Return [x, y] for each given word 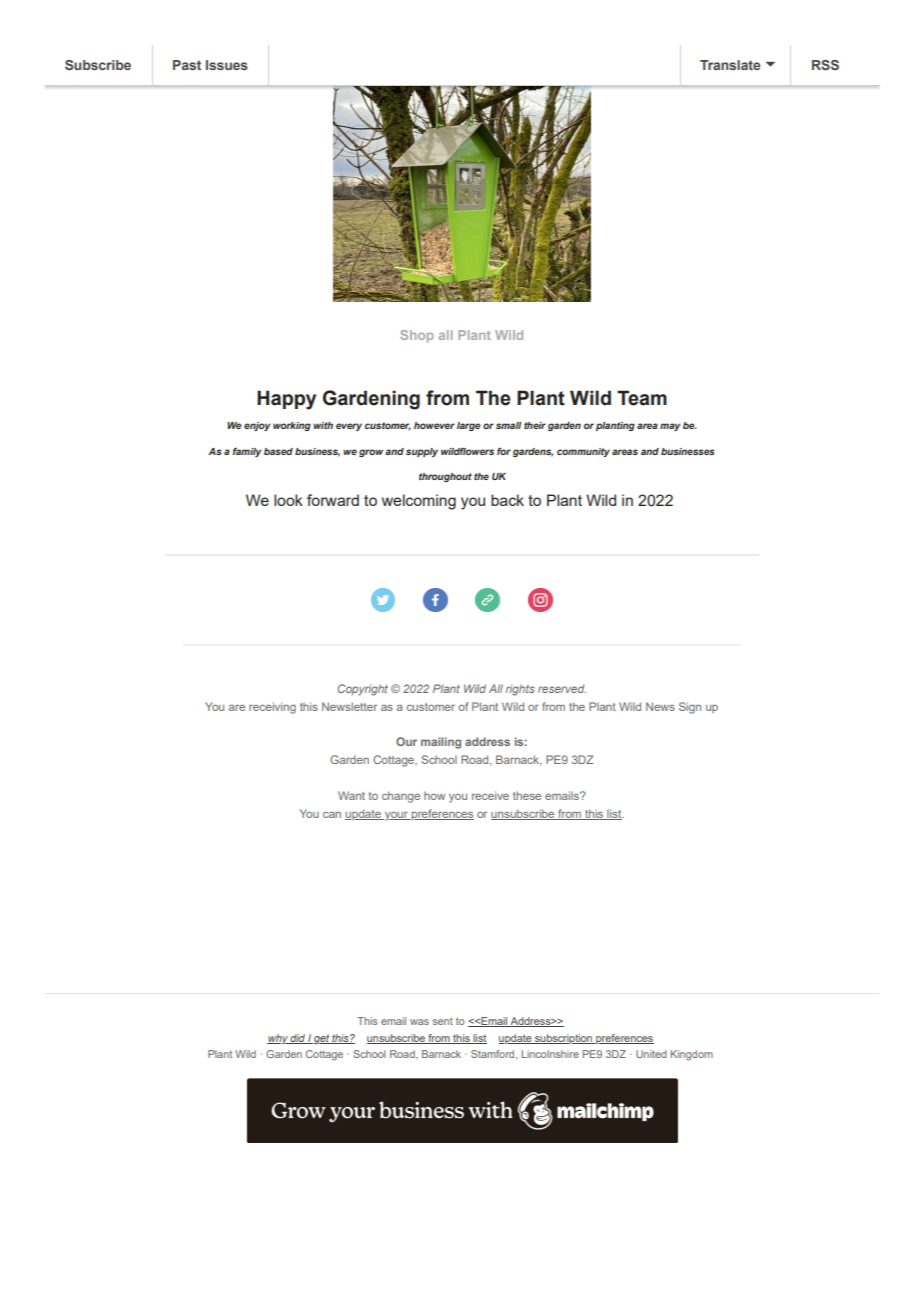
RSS [825, 65]
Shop [417, 336]
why [278, 1039]
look [288, 500]
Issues [227, 65]
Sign [690, 708]
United [651, 1054]
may [670, 427]
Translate [730, 65]
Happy [286, 400]
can [332, 815]
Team [642, 398]
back [507, 500]
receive [490, 795]
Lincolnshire [550, 1054]
